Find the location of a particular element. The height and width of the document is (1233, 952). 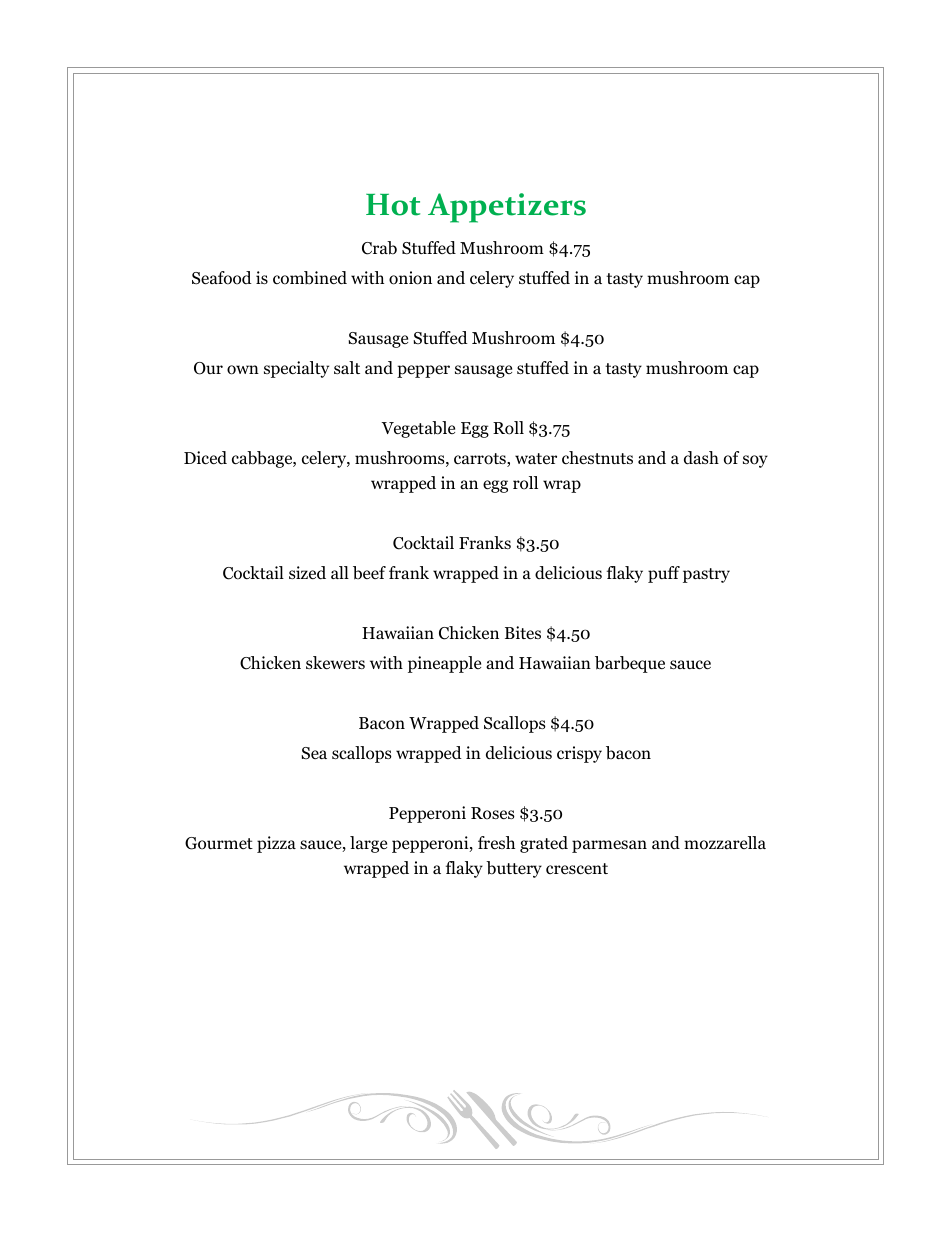

pastry is located at coordinates (706, 575).
